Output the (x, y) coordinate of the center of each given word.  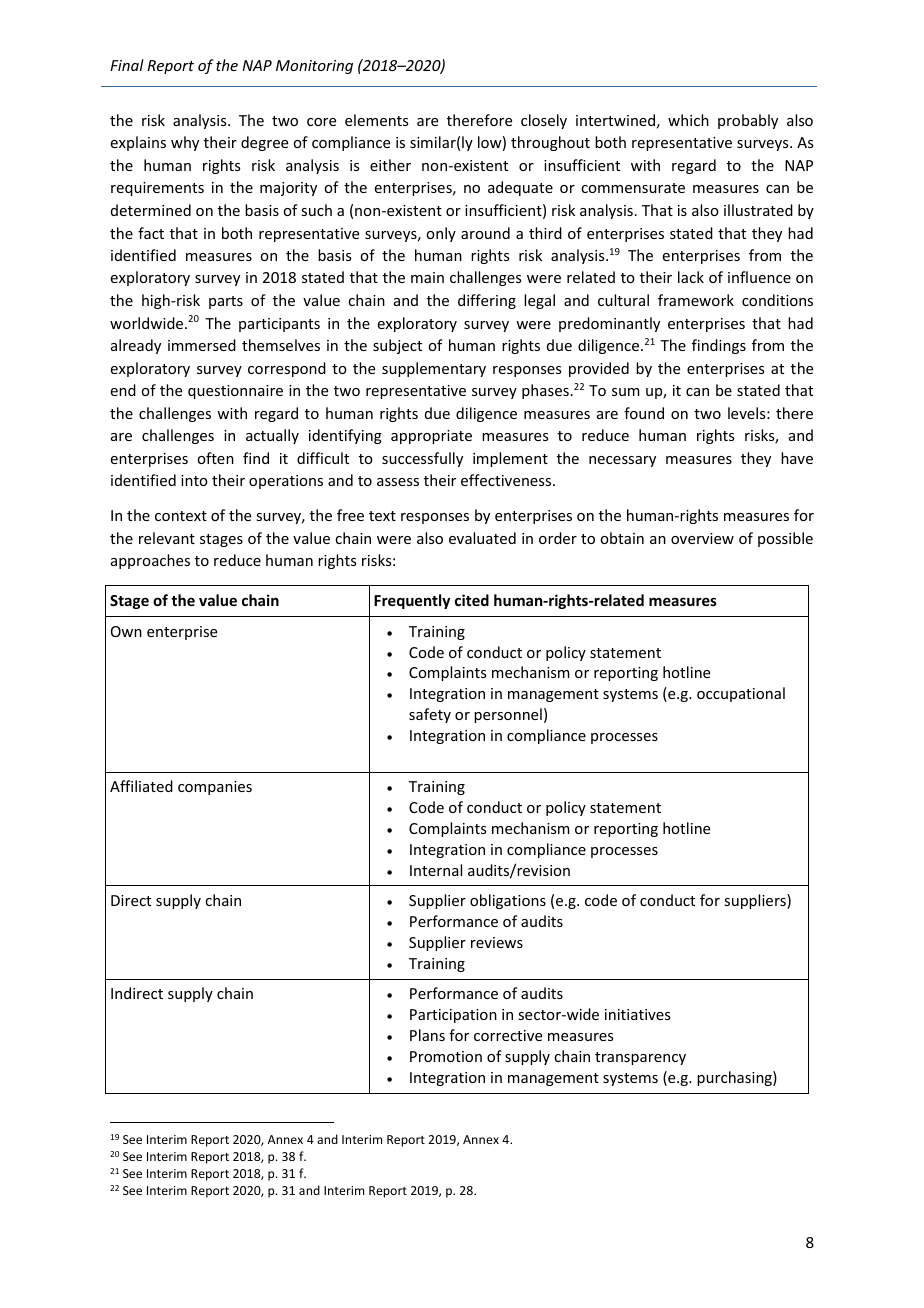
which (688, 120)
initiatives (637, 1014)
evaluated (482, 538)
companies (215, 788)
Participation (453, 1016)
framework (696, 300)
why (185, 143)
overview (702, 538)
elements (376, 120)
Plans (427, 1035)
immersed (202, 345)
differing (487, 301)
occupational (741, 694)
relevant (167, 538)
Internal (436, 870)
